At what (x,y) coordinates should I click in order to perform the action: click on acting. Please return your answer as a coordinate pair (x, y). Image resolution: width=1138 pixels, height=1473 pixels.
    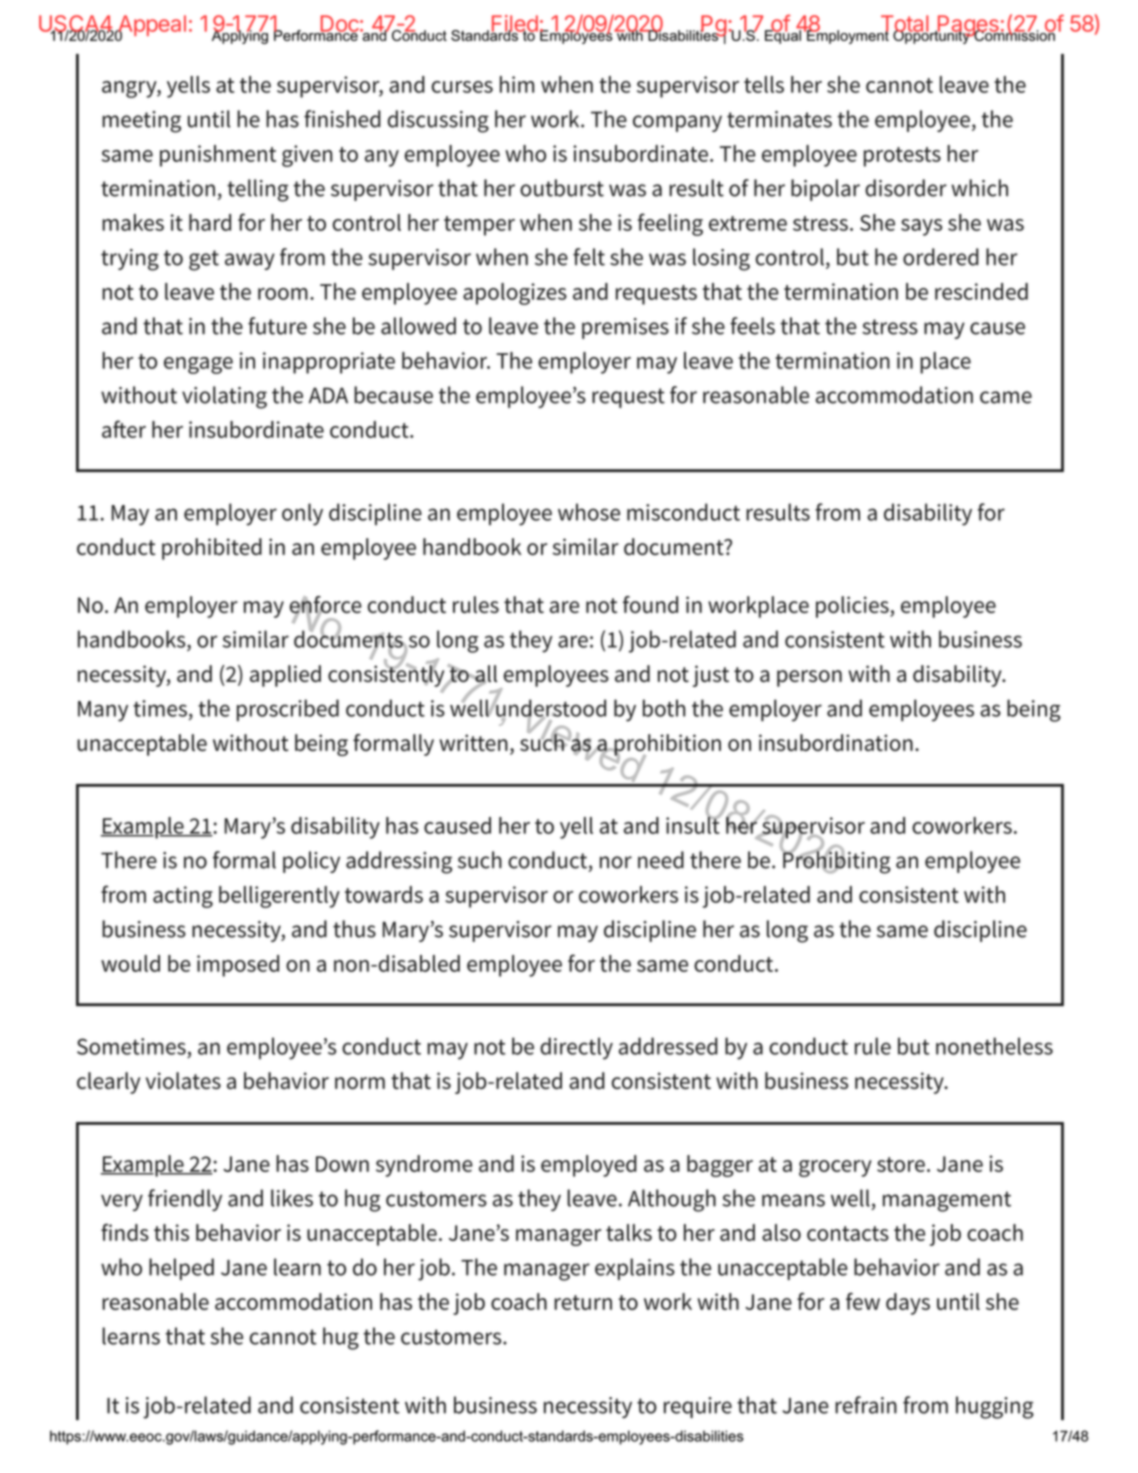
    Looking at the image, I should click on (183, 897).
